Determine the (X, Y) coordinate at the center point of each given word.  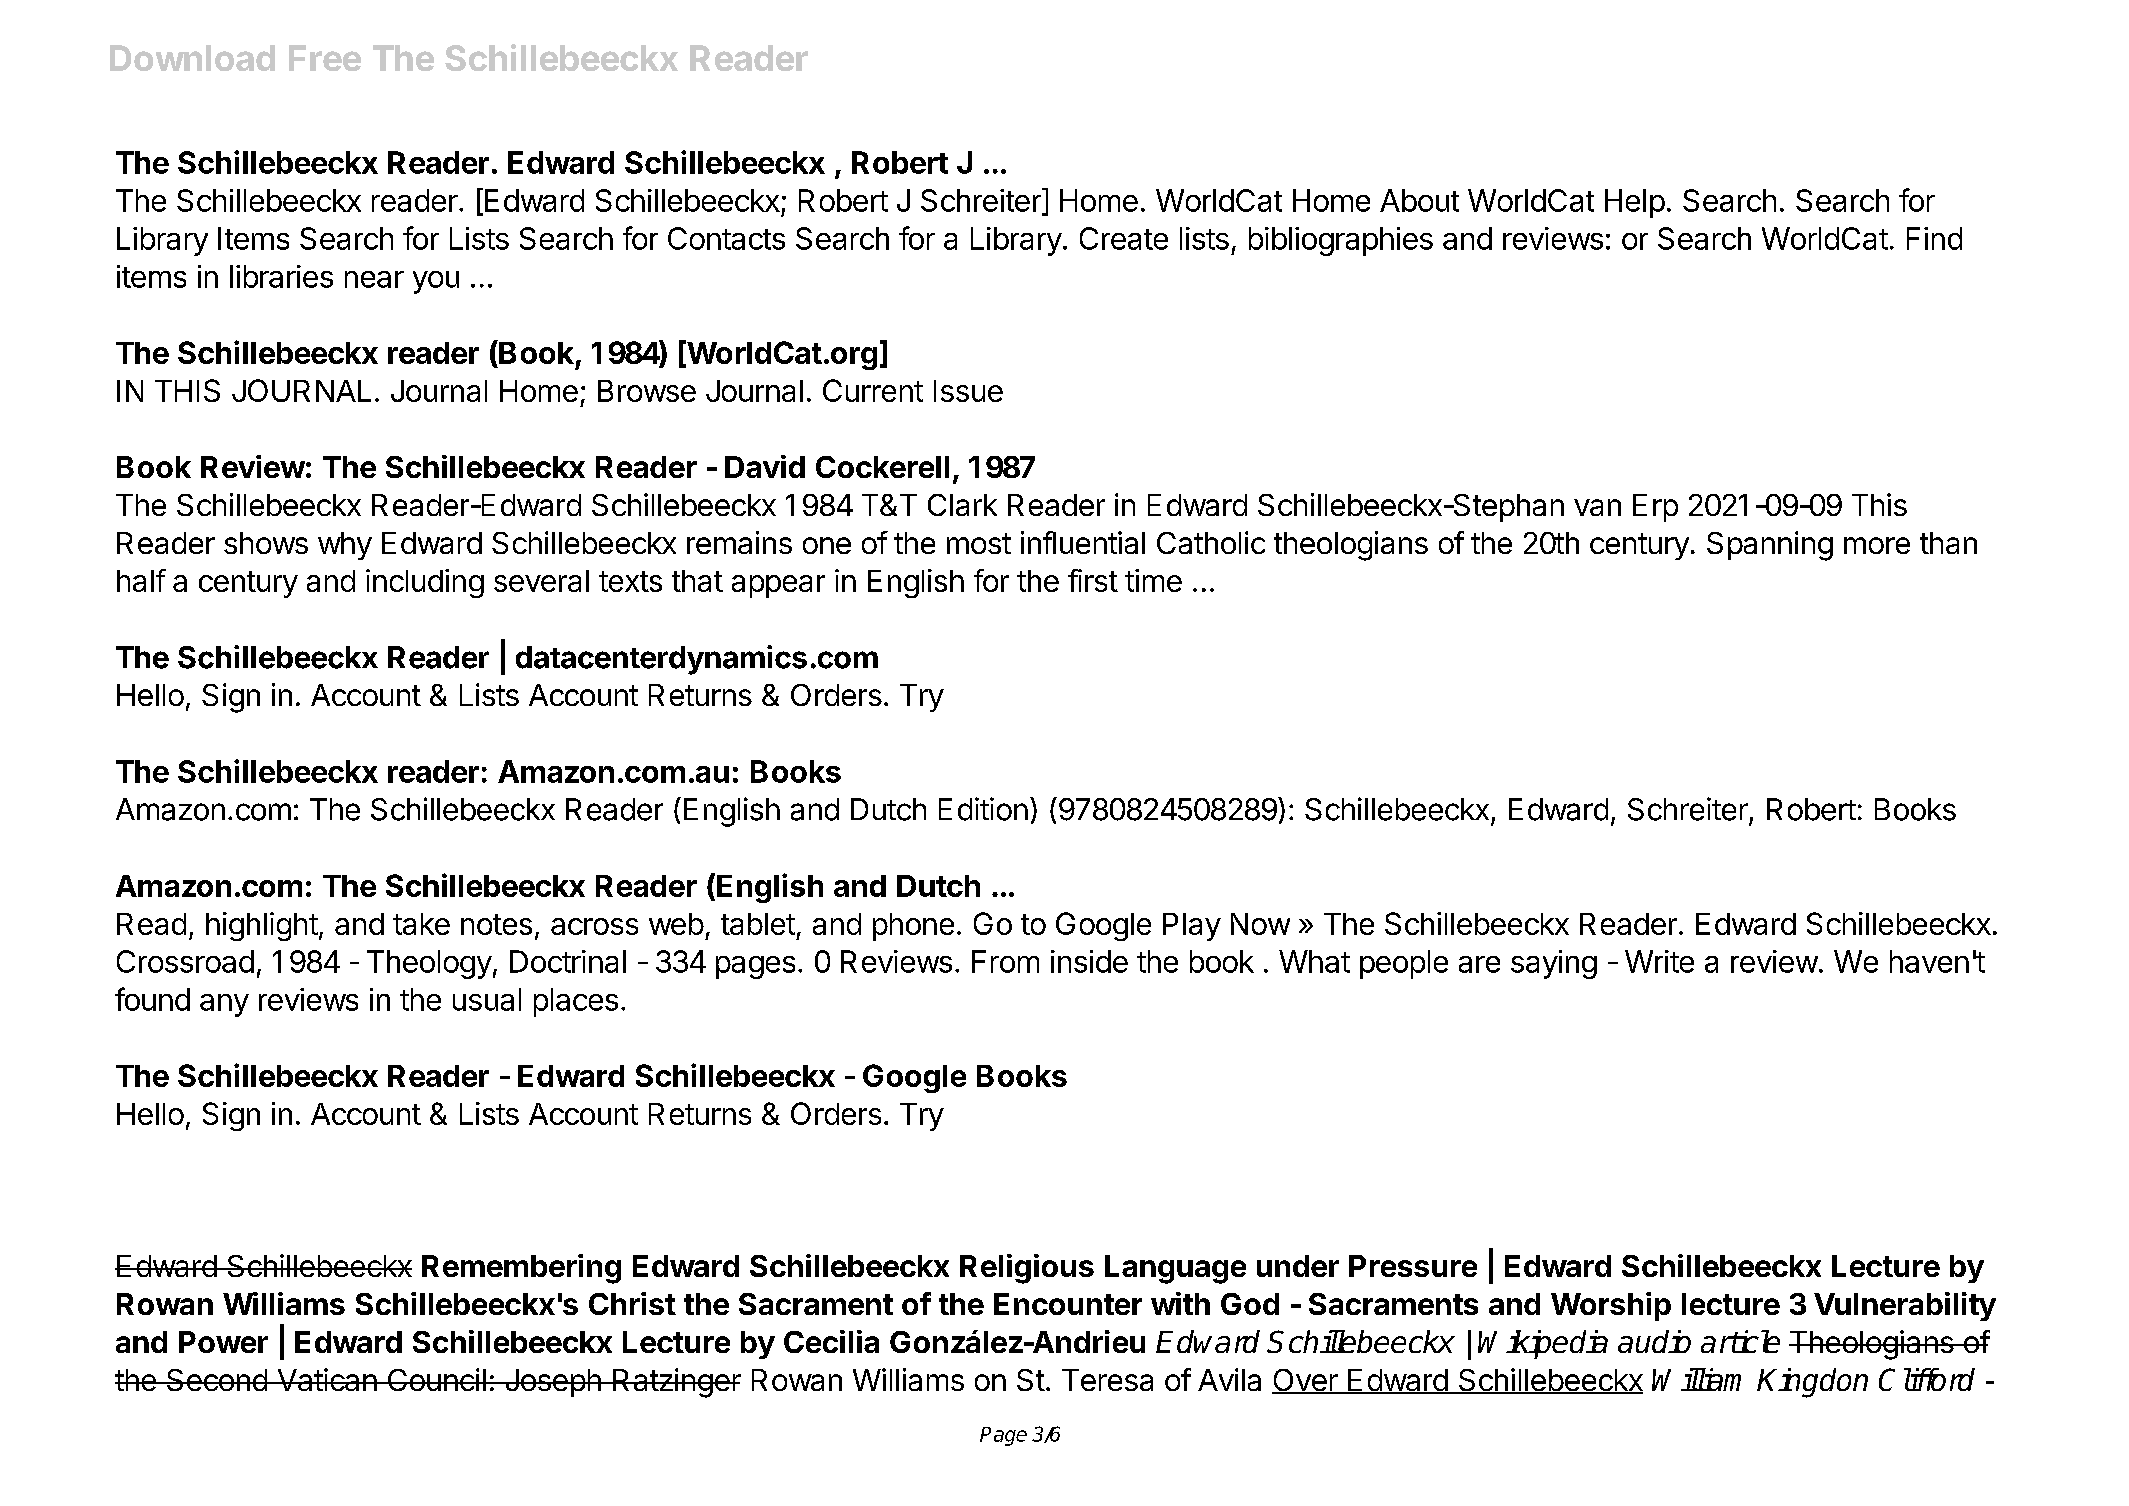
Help (1635, 203)
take (421, 924)
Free (325, 58)
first (1093, 580)
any (224, 1005)
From (1005, 961)
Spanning (1770, 546)
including (425, 583)
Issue (968, 391)
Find (1934, 238)
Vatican (326, 1379)
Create (1124, 238)
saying (1554, 964)
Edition (983, 809)
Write (1659, 961)
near (374, 279)
